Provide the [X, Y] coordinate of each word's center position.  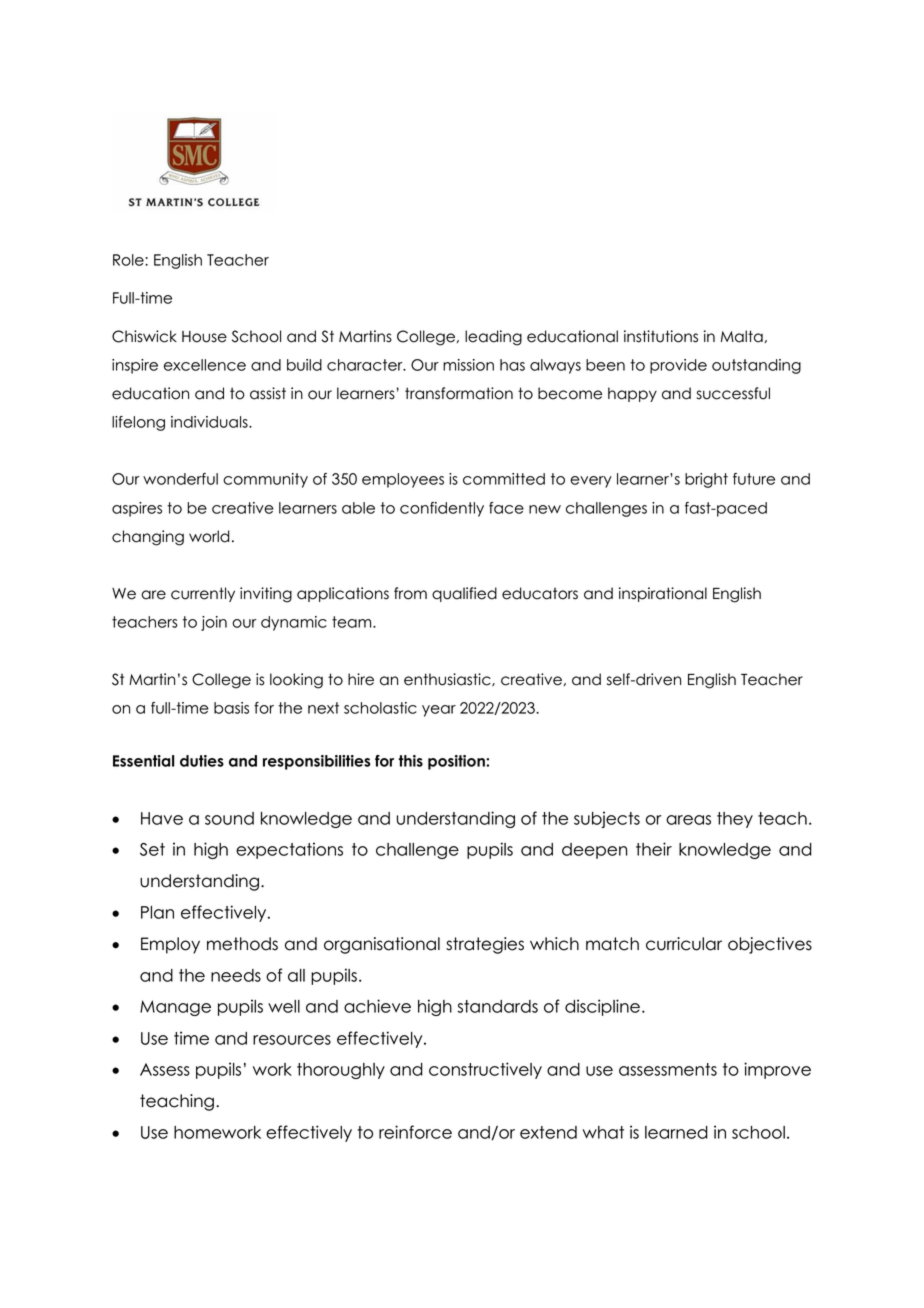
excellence [205, 365]
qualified [464, 594]
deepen [594, 851]
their [654, 849]
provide [678, 366]
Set [152, 849]
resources [292, 1040]
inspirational [663, 594]
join [214, 623]
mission [468, 365]
